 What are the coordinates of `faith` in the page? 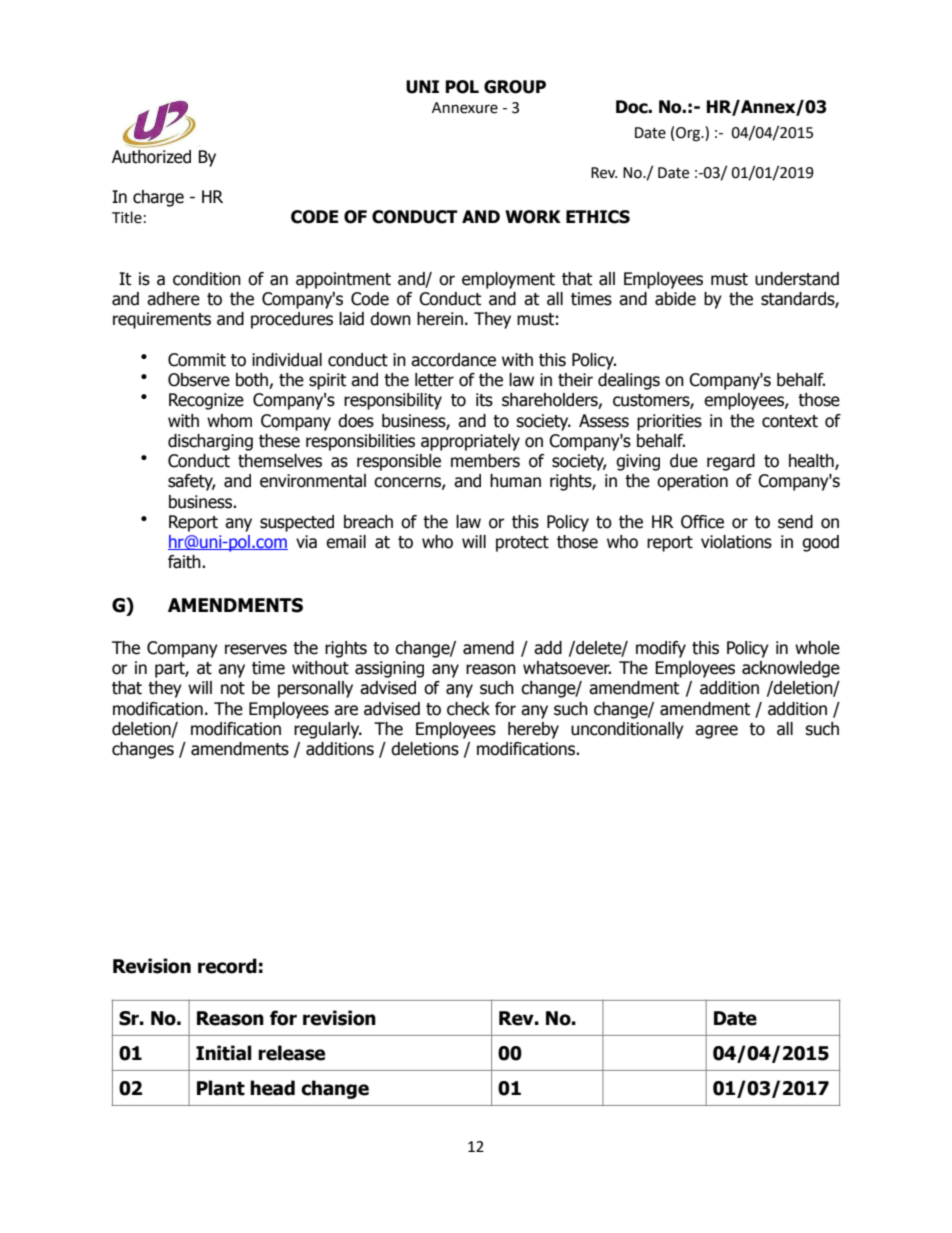 It's located at (185, 562).
